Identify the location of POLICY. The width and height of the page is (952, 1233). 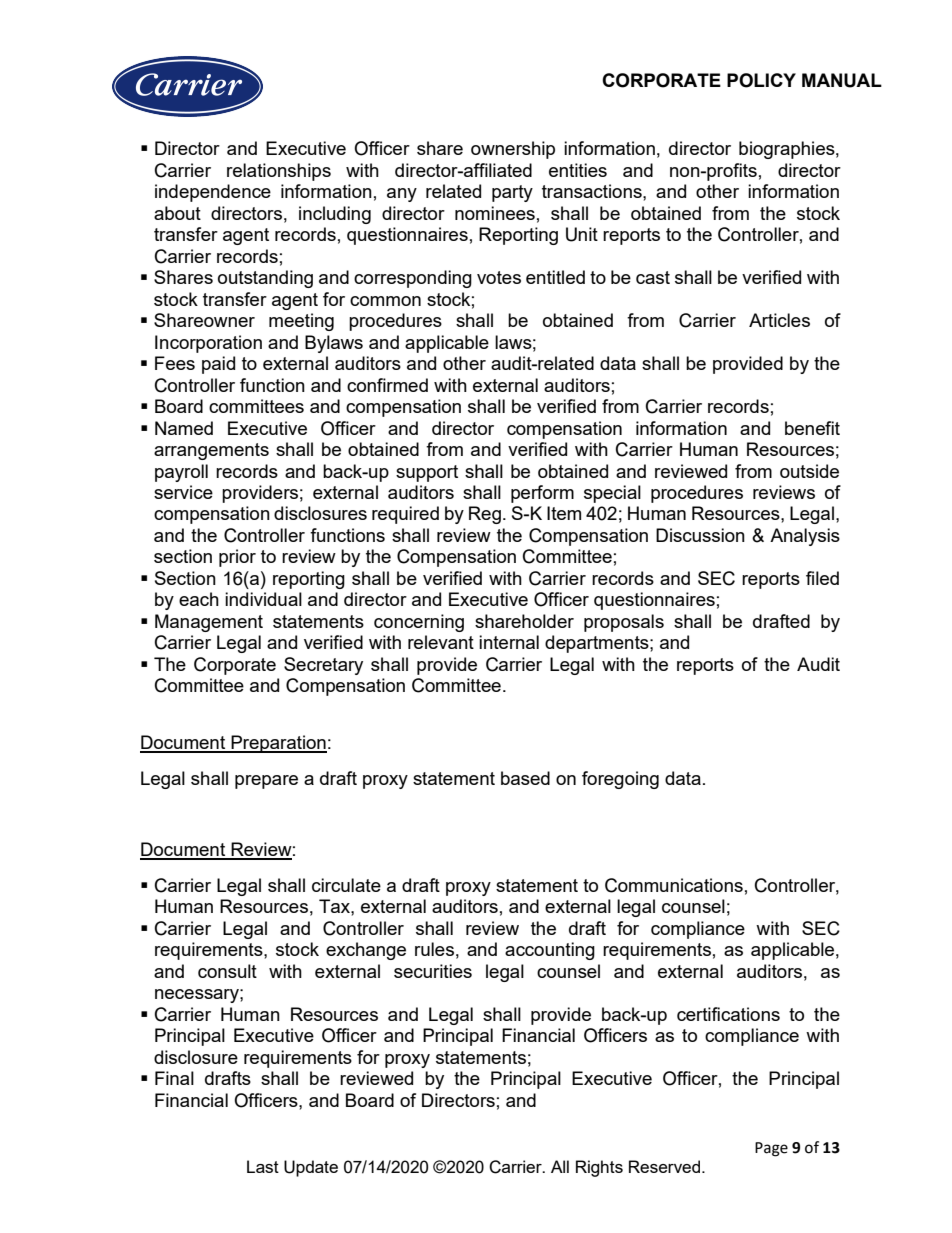
(761, 80).
